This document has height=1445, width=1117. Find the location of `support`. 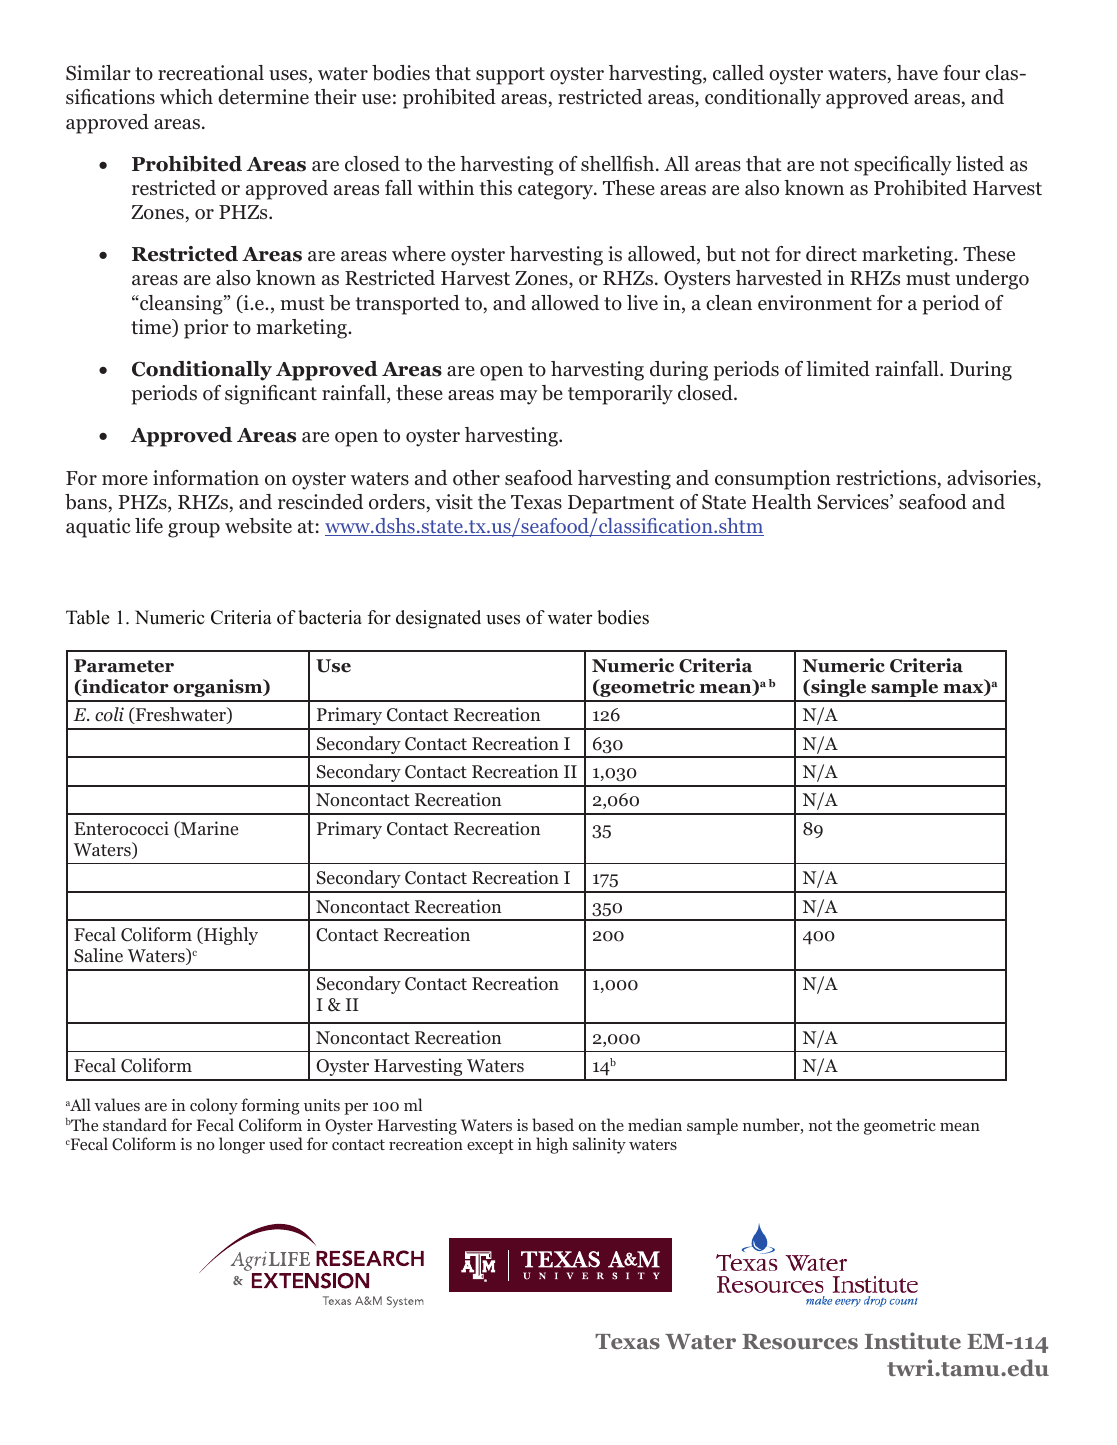

support is located at coordinates (510, 76).
